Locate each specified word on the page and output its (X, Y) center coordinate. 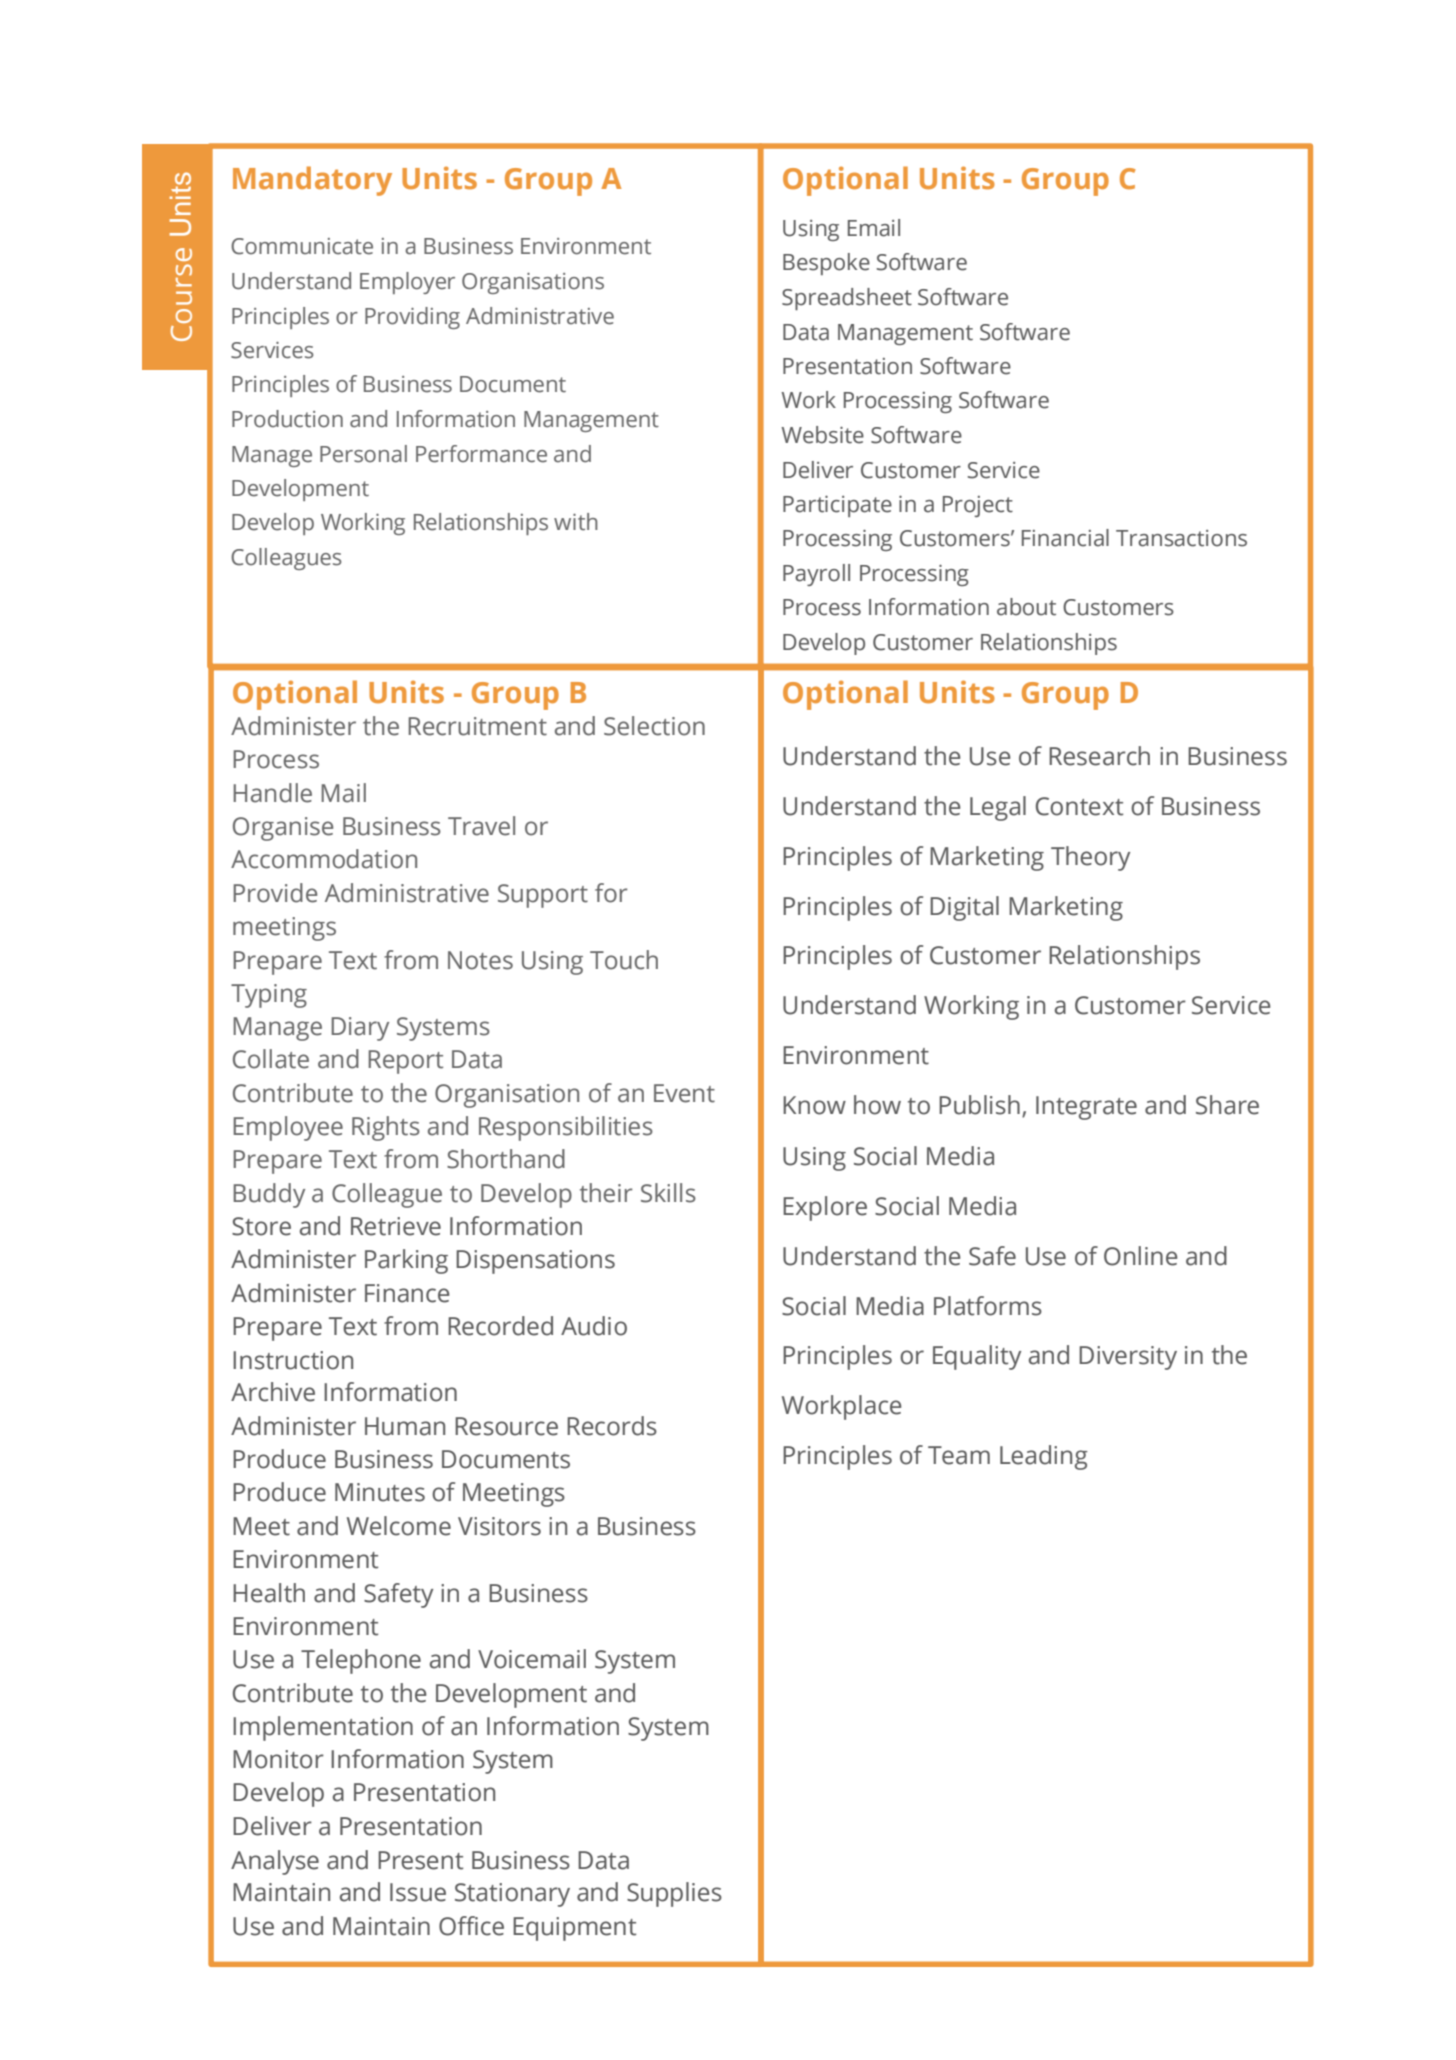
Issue (418, 1892)
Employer (407, 283)
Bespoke (826, 264)
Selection (654, 726)
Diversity (1128, 1358)
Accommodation (324, 859)
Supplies (674, 1894)
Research (1099, 756)
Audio (594, 1326)
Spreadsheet (847, 299)
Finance (407, 1293)
